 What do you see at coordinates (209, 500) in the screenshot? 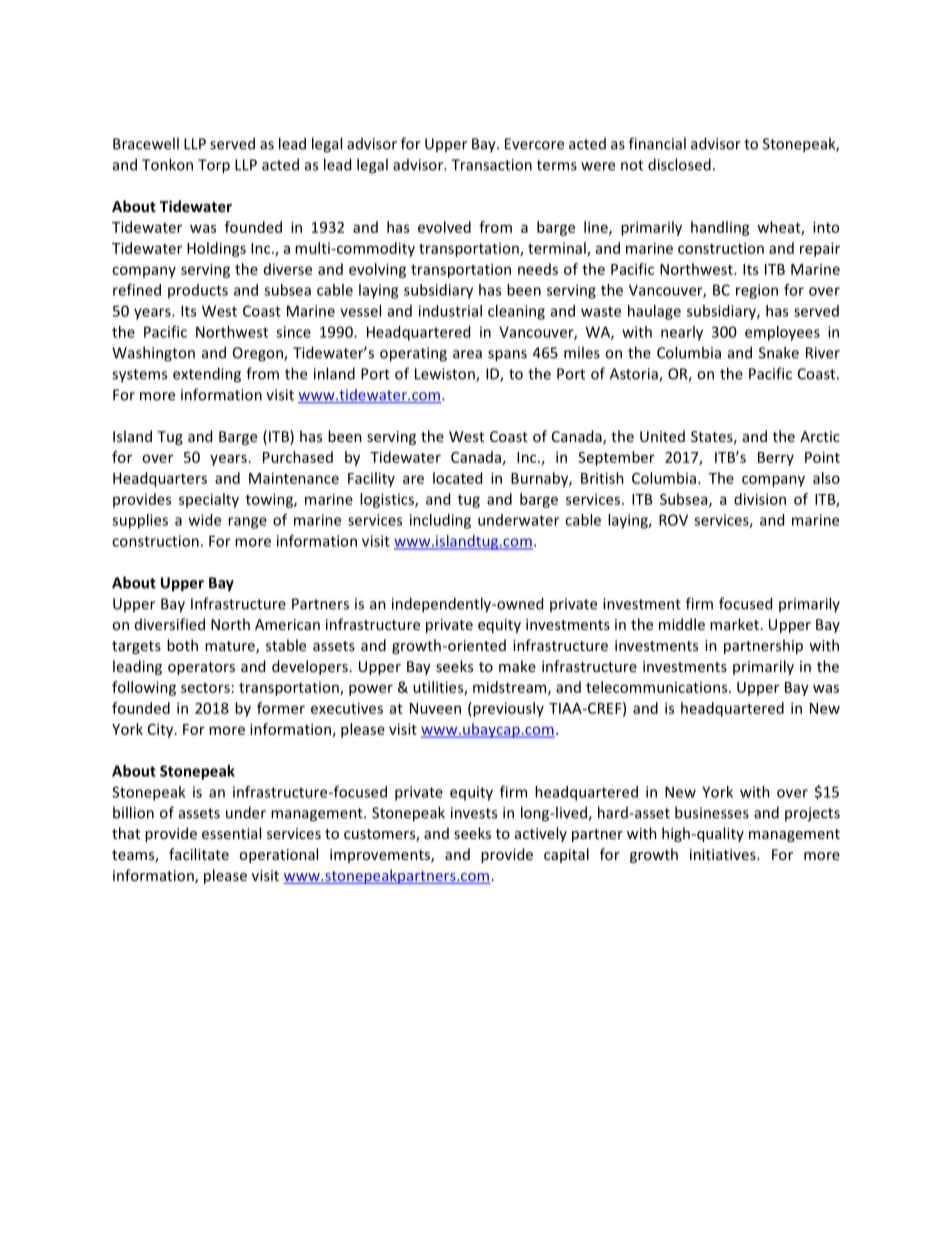
I see `specialty` at bounding box center [209, 500].
